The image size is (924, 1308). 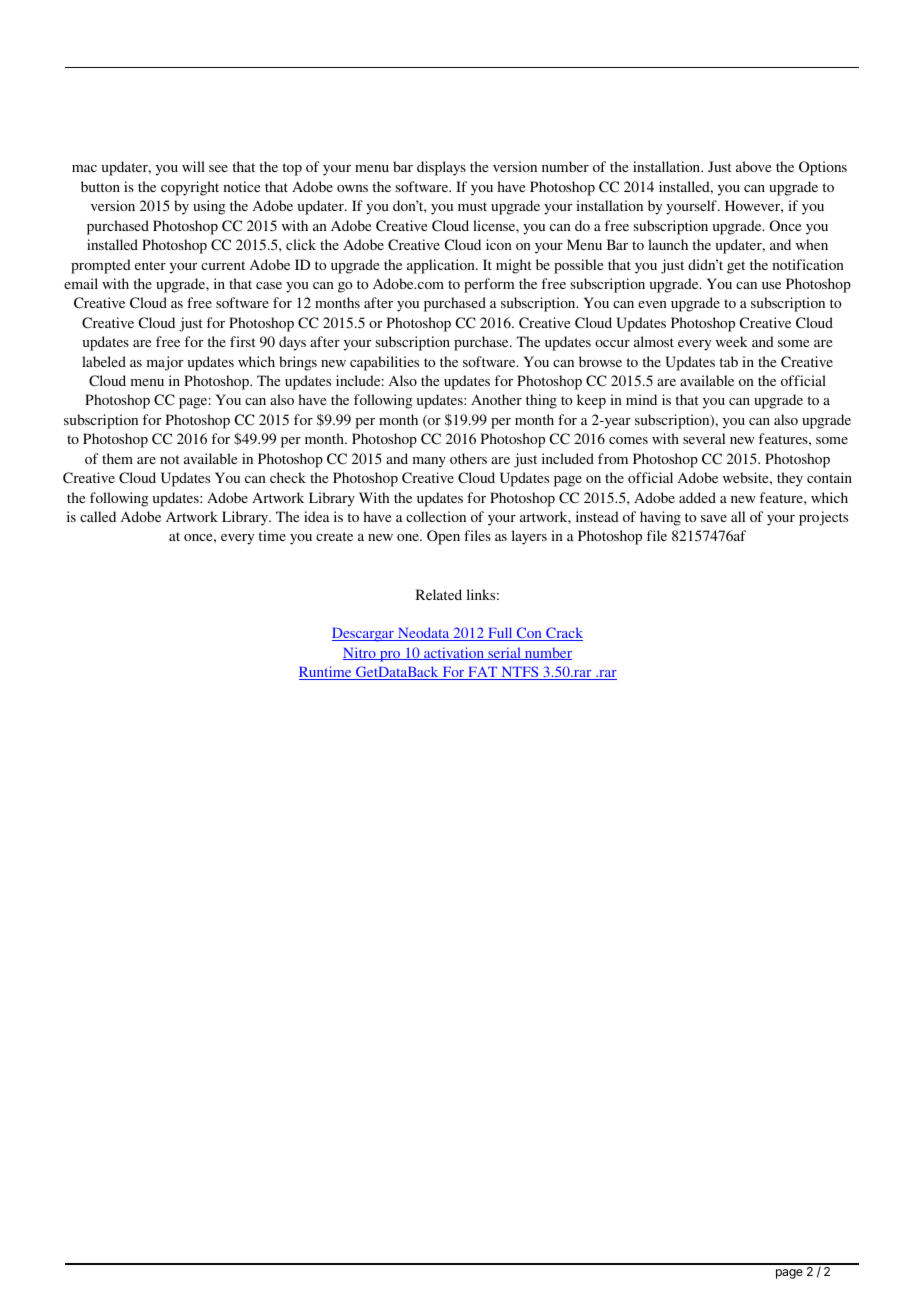 I want to click on displays, so click(x=441, y=168).
